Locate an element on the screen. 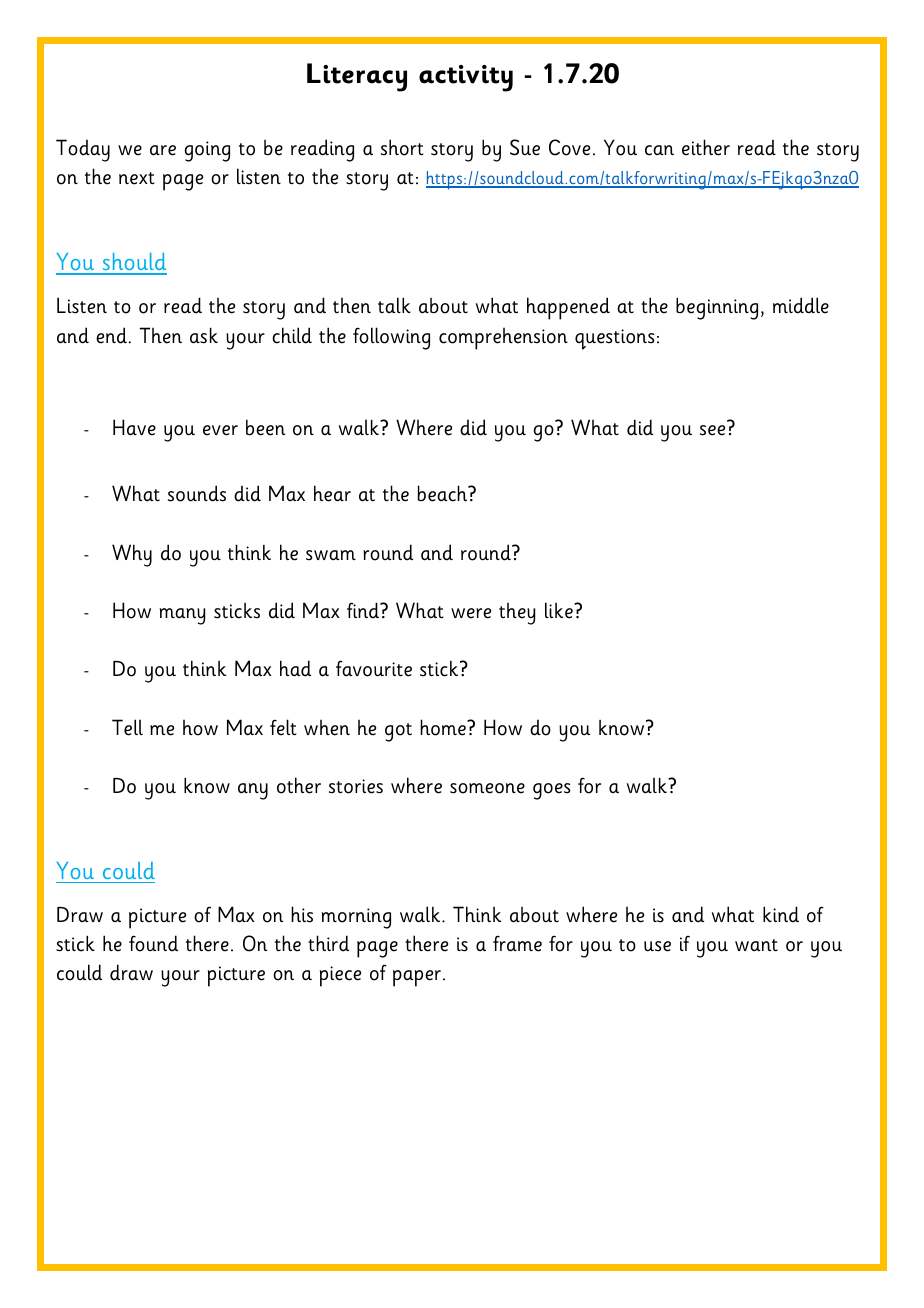  found is located at coordinates (153, 943).
